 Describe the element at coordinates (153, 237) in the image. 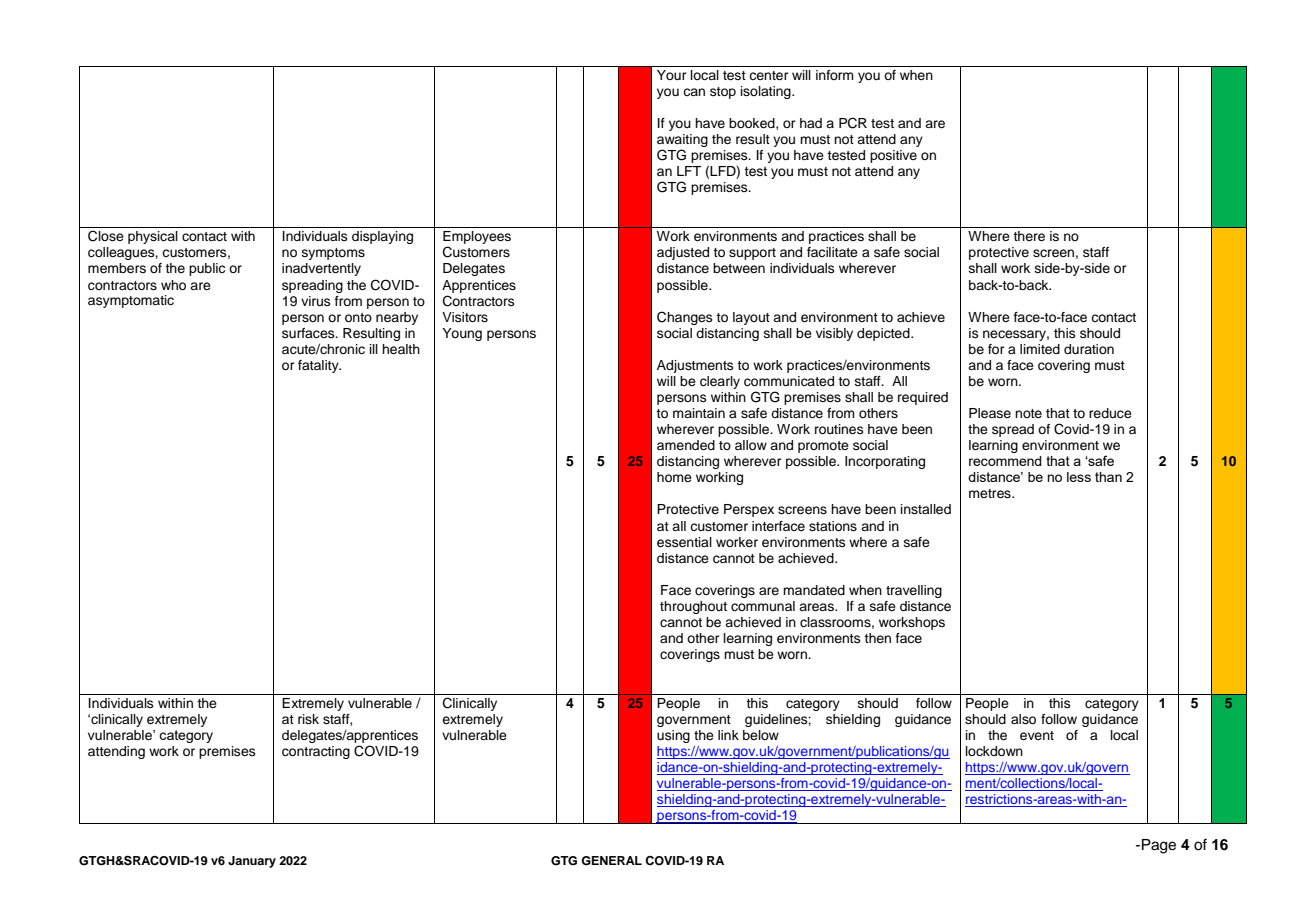

I see `physical` at that location.
